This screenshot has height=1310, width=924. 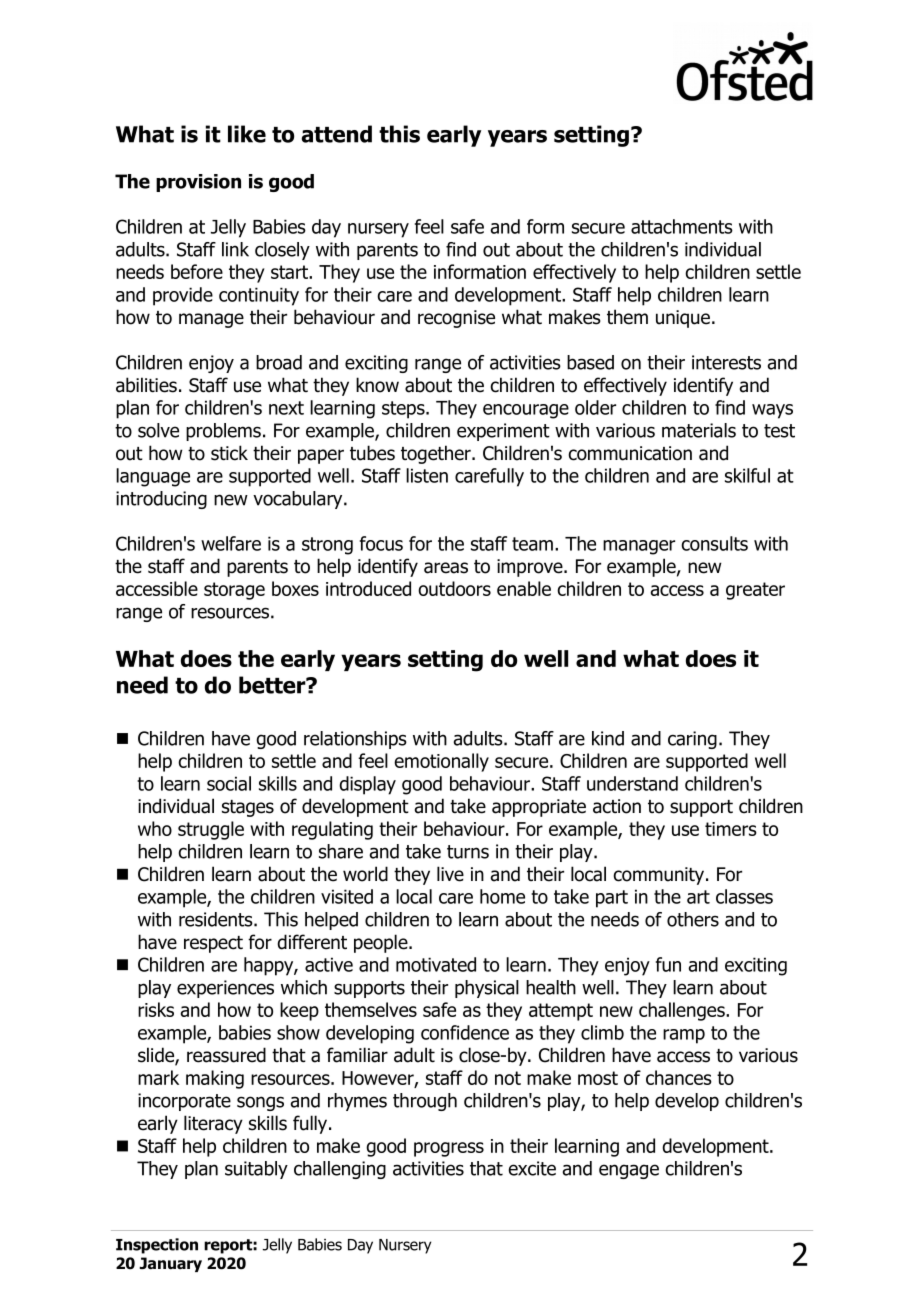 What do you see at coordinates (170, 1264) in the screenshot?
I see `January` at bounding box center [170, 1264].
